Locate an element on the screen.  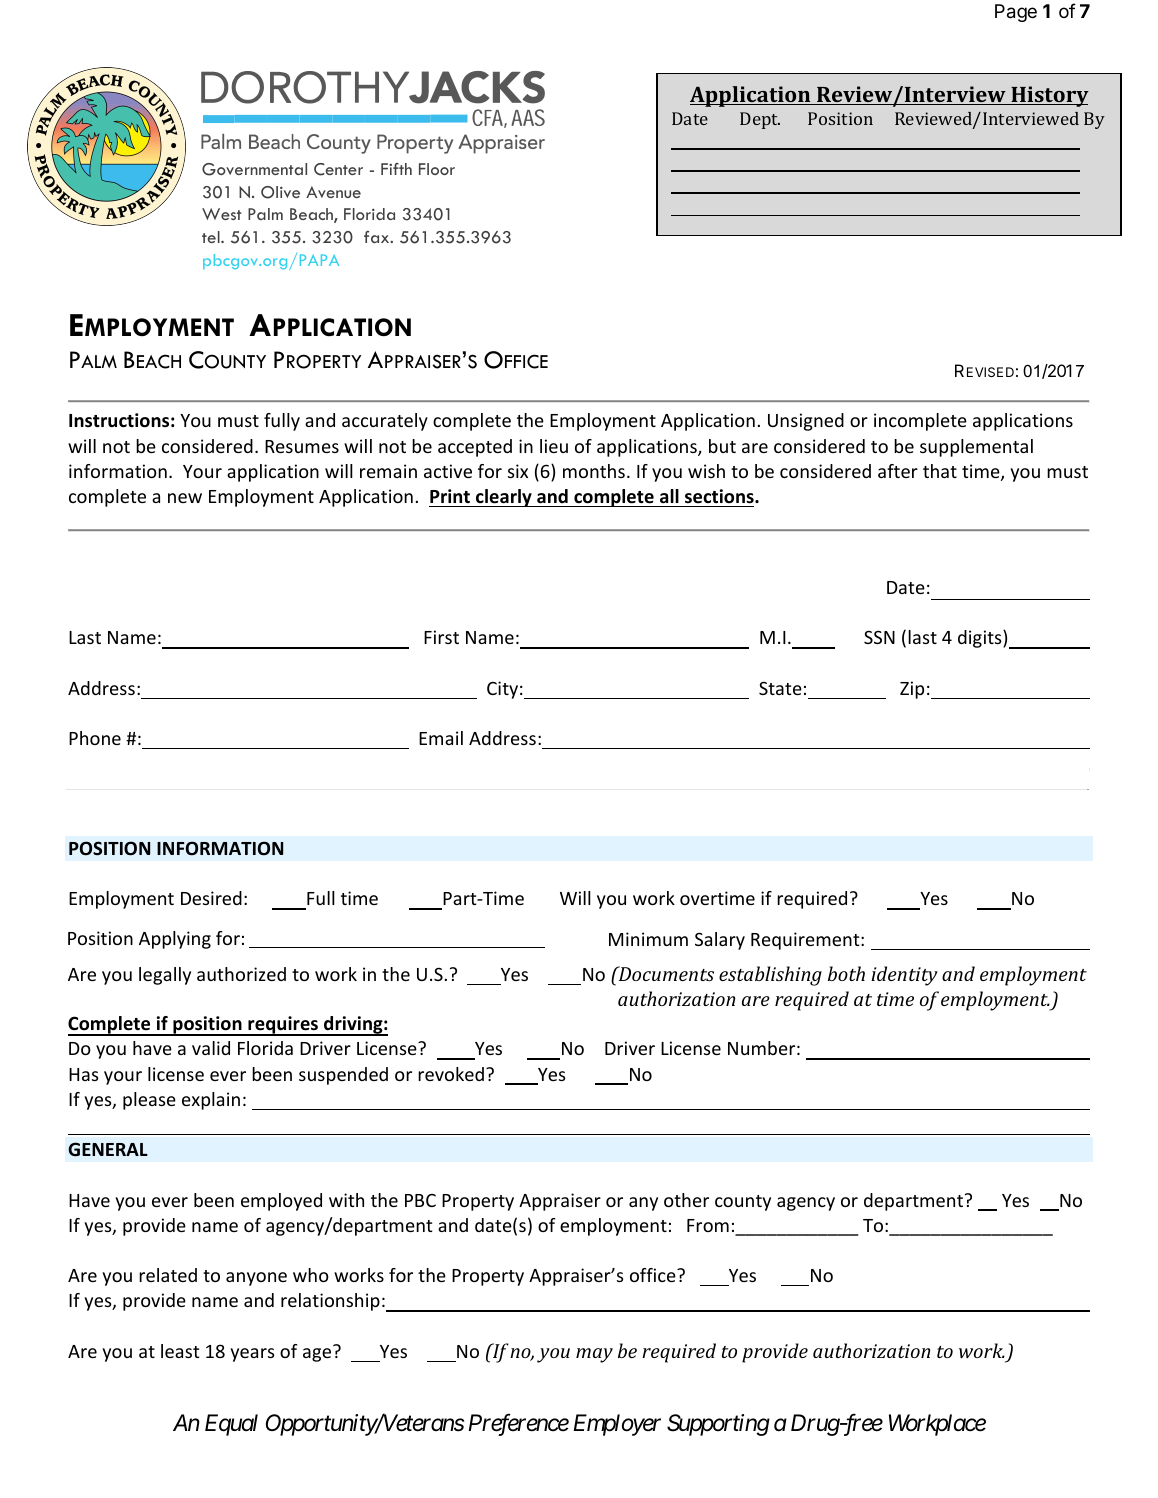
Phone is located at coordinates (95, 738).
